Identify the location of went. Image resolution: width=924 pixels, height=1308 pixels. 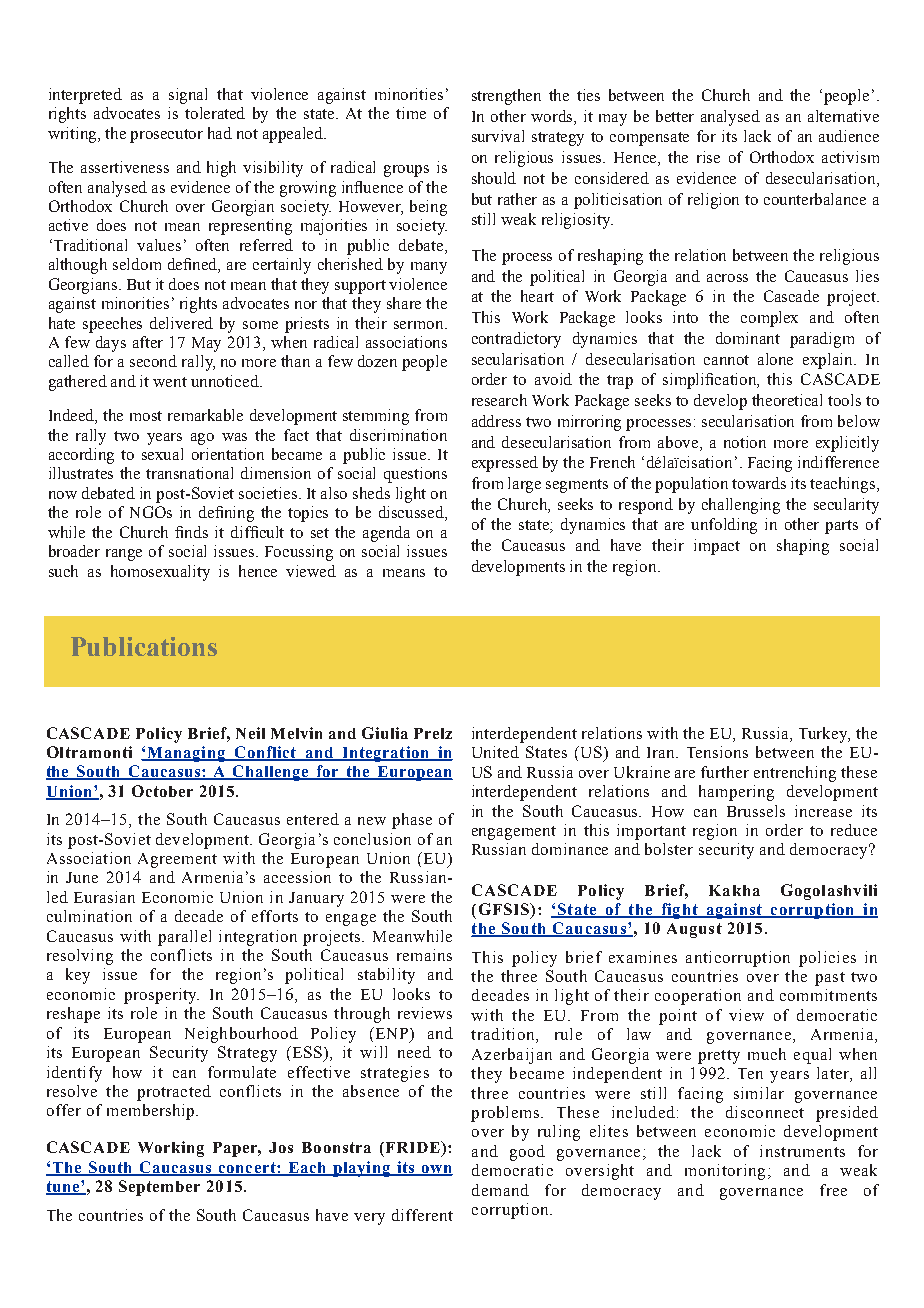
(170, 382).
